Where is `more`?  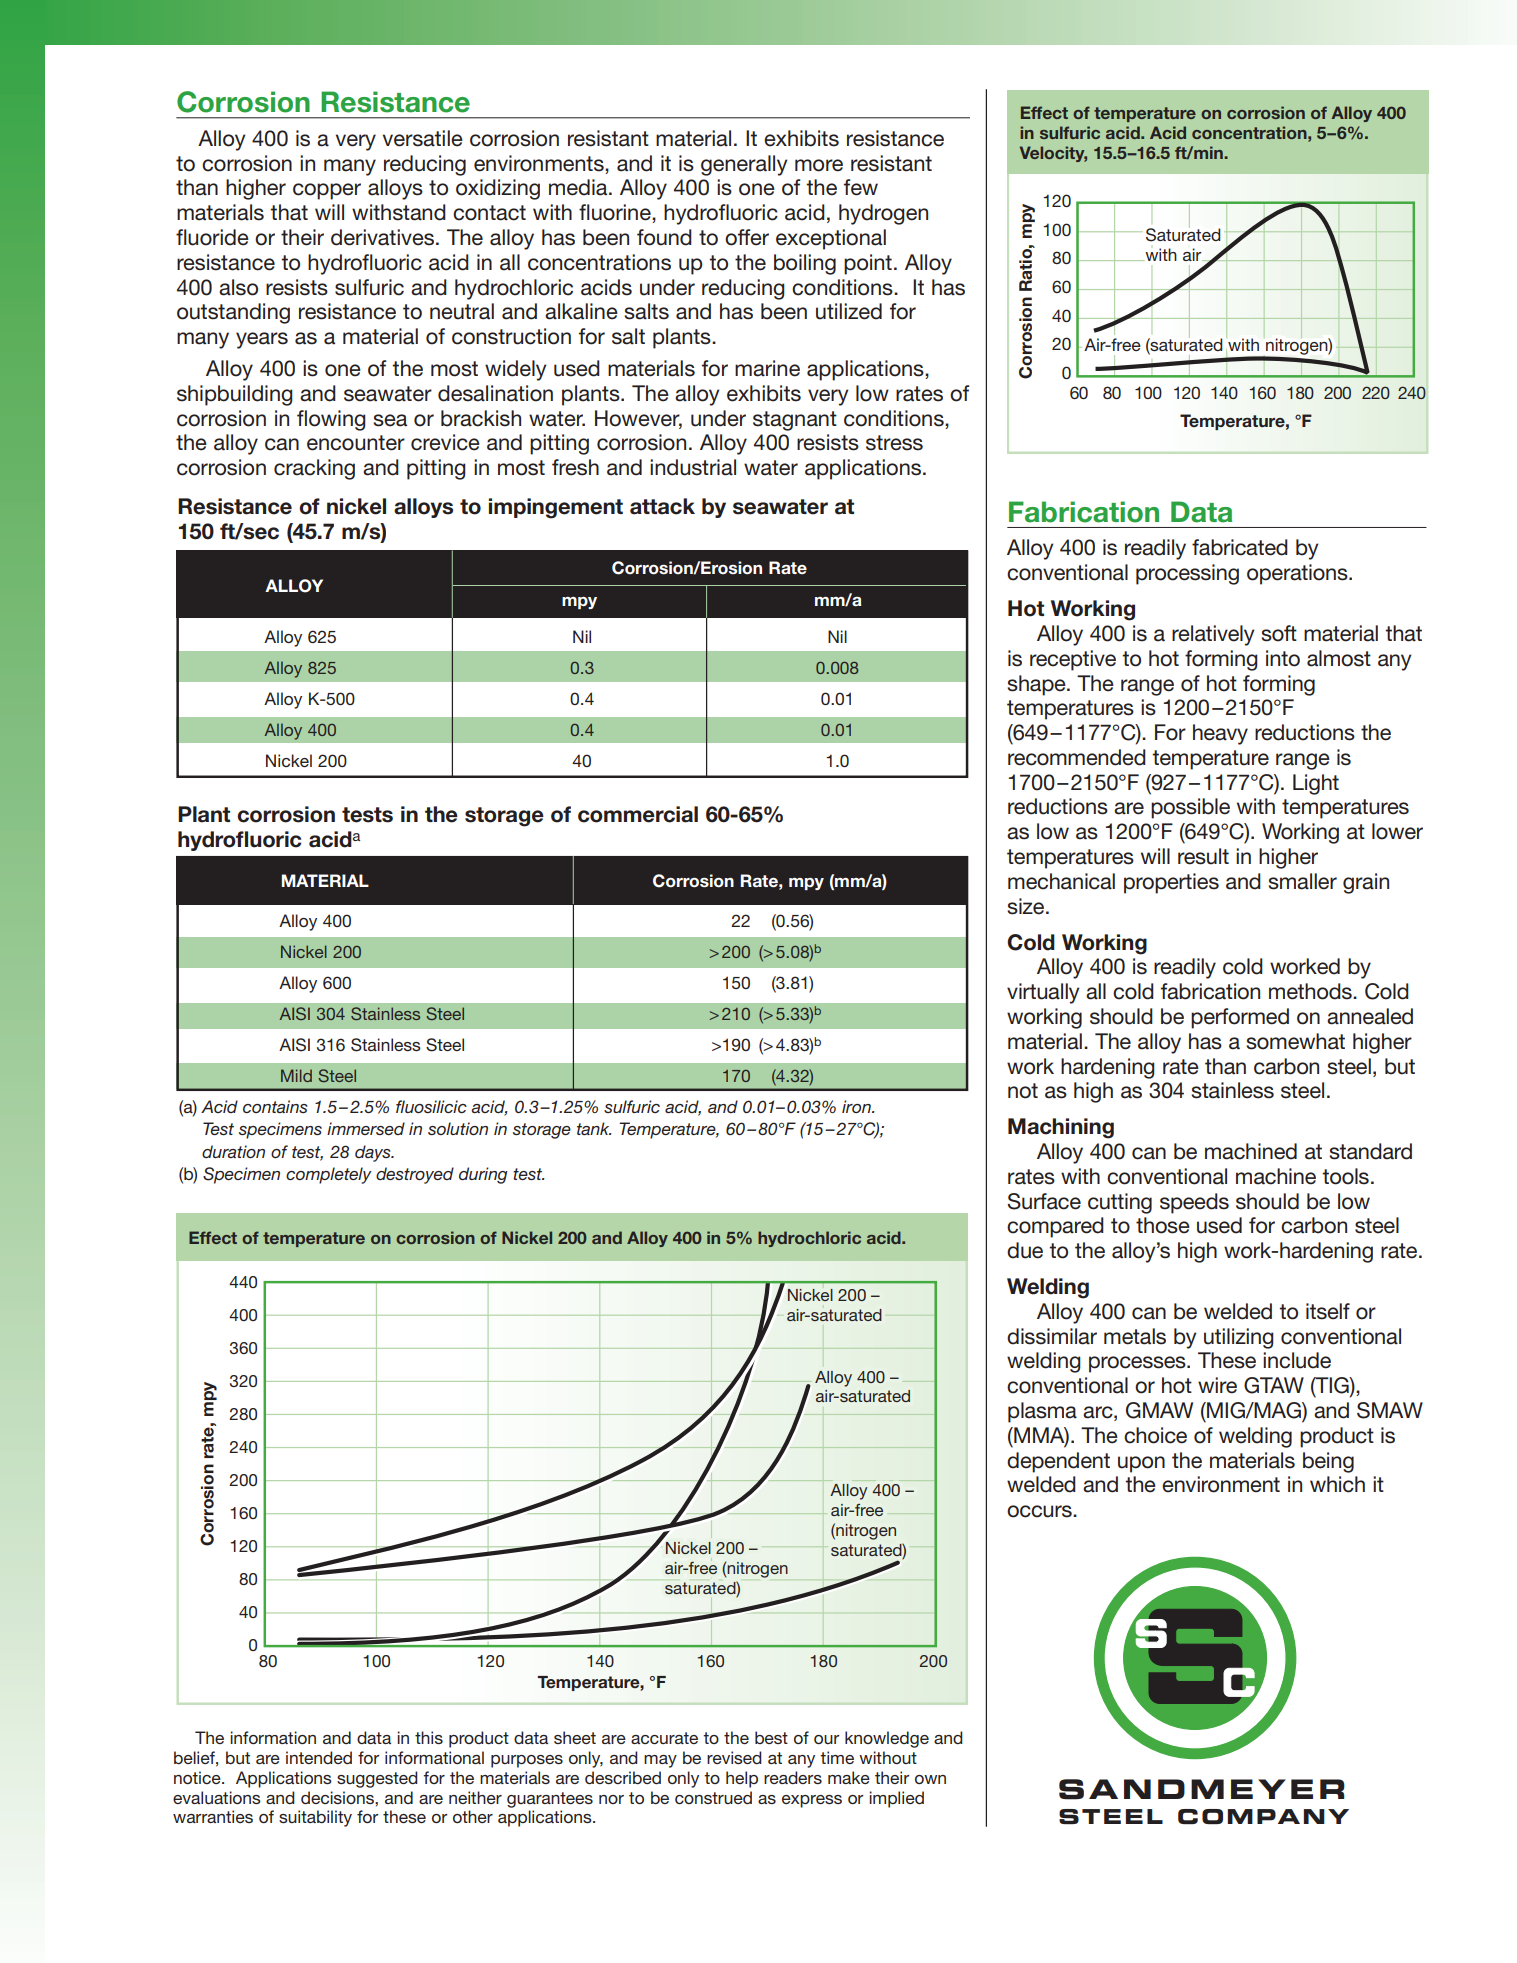
more is located at coordinates (819, 165).
